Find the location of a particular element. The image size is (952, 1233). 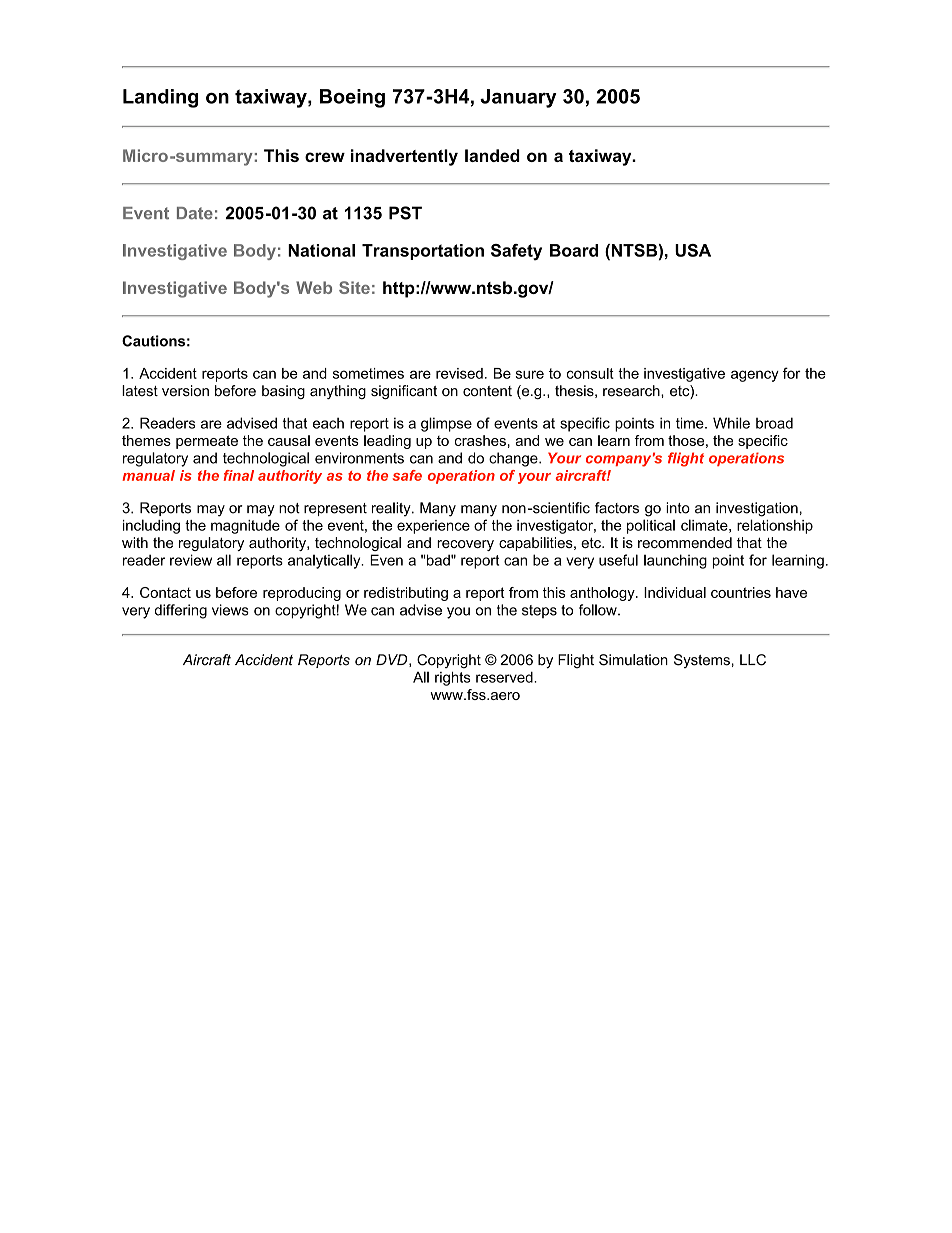

landed is located at coordinates (492, 155).
